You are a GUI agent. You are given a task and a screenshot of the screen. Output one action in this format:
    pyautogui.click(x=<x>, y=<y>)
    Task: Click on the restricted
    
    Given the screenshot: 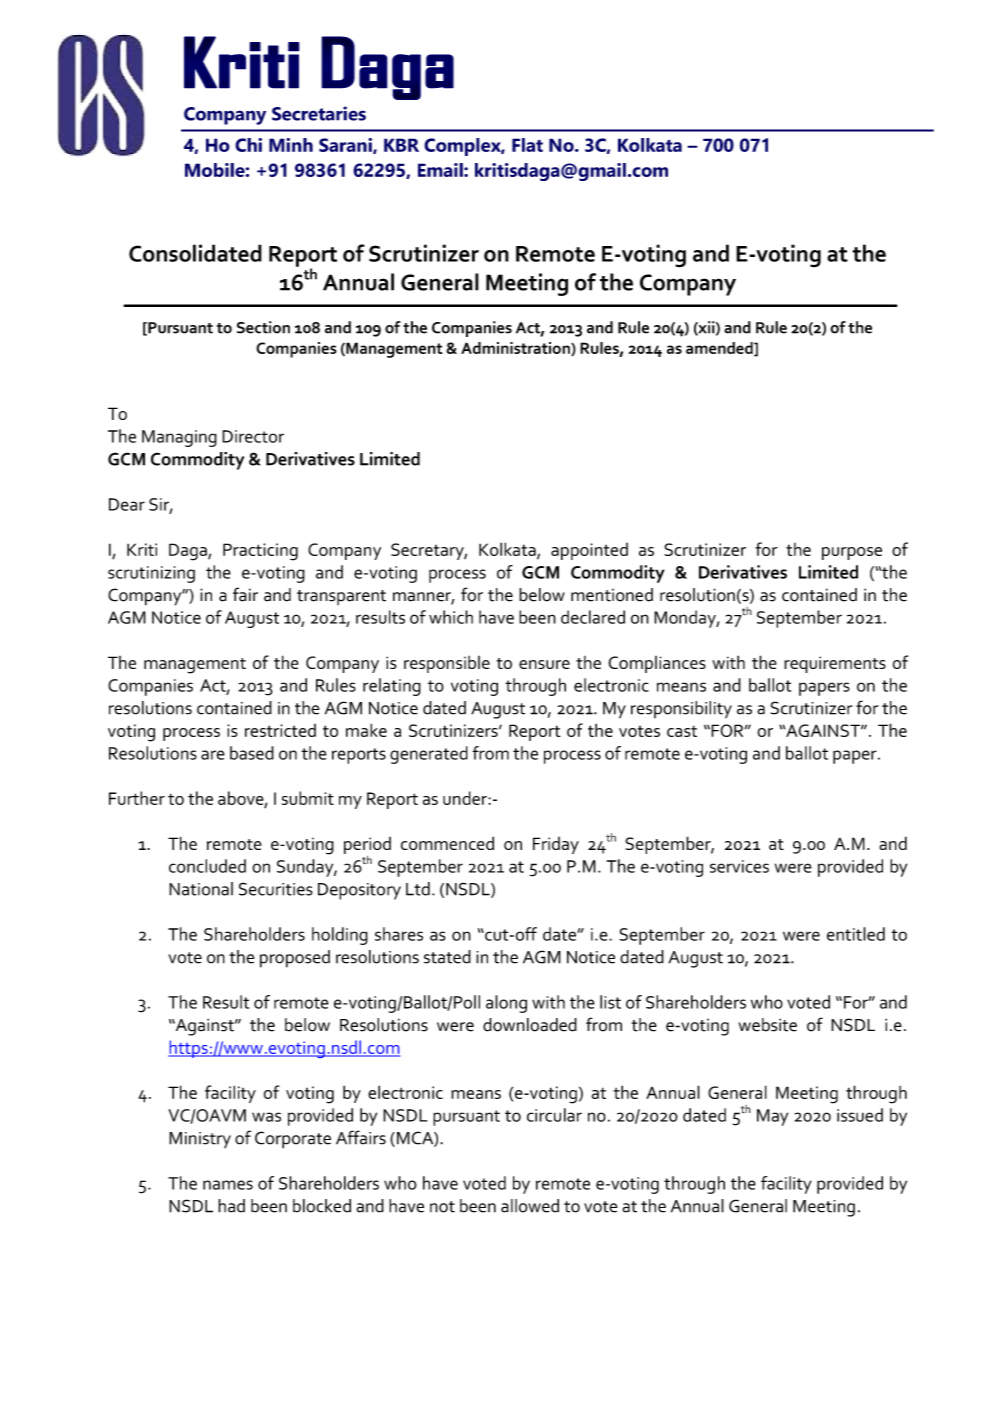 What is the action you would take?
    pyautogui.click(x=280, y=730)
